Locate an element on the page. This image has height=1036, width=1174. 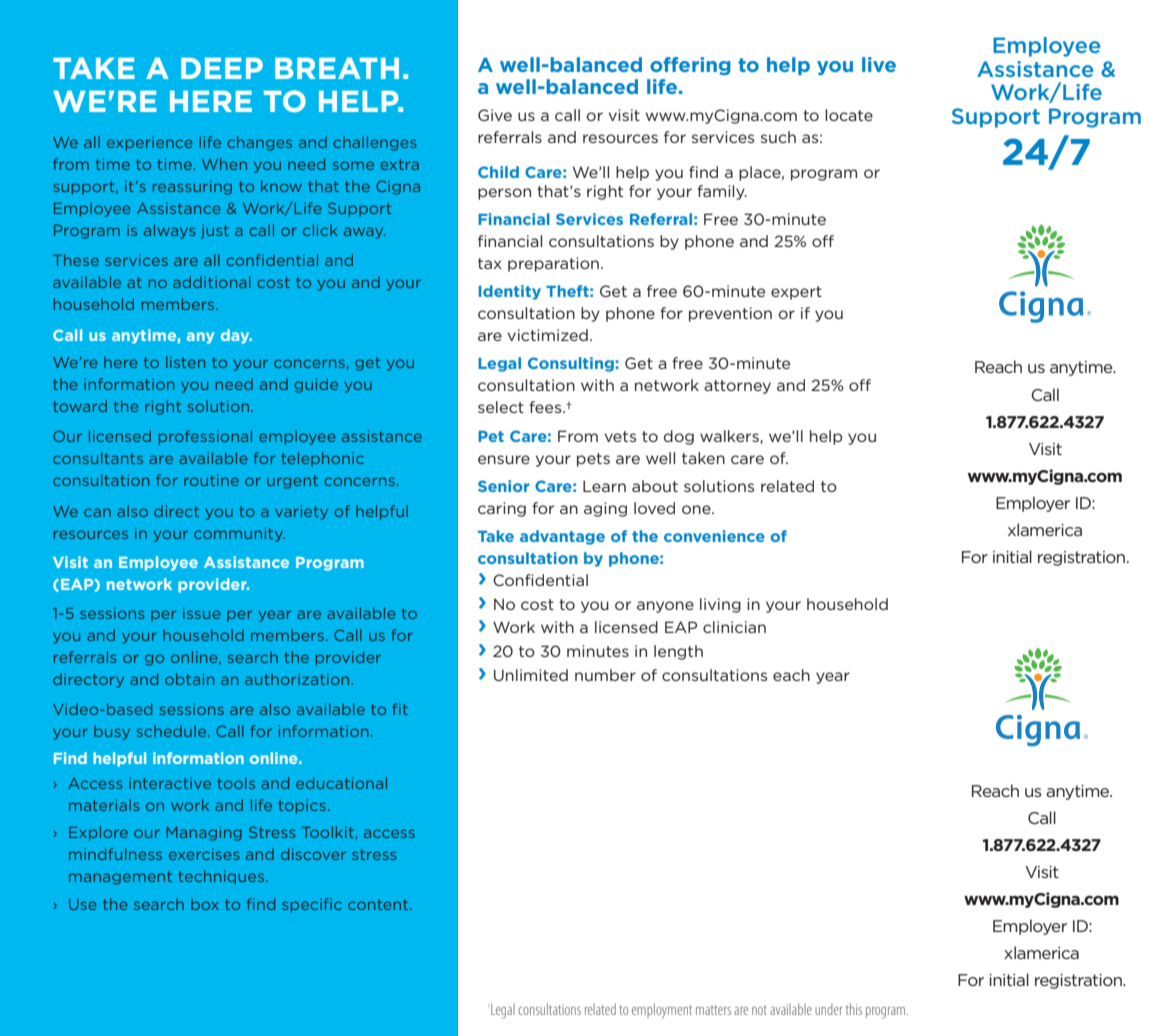
techniques is located at coordinates (222, 877).
